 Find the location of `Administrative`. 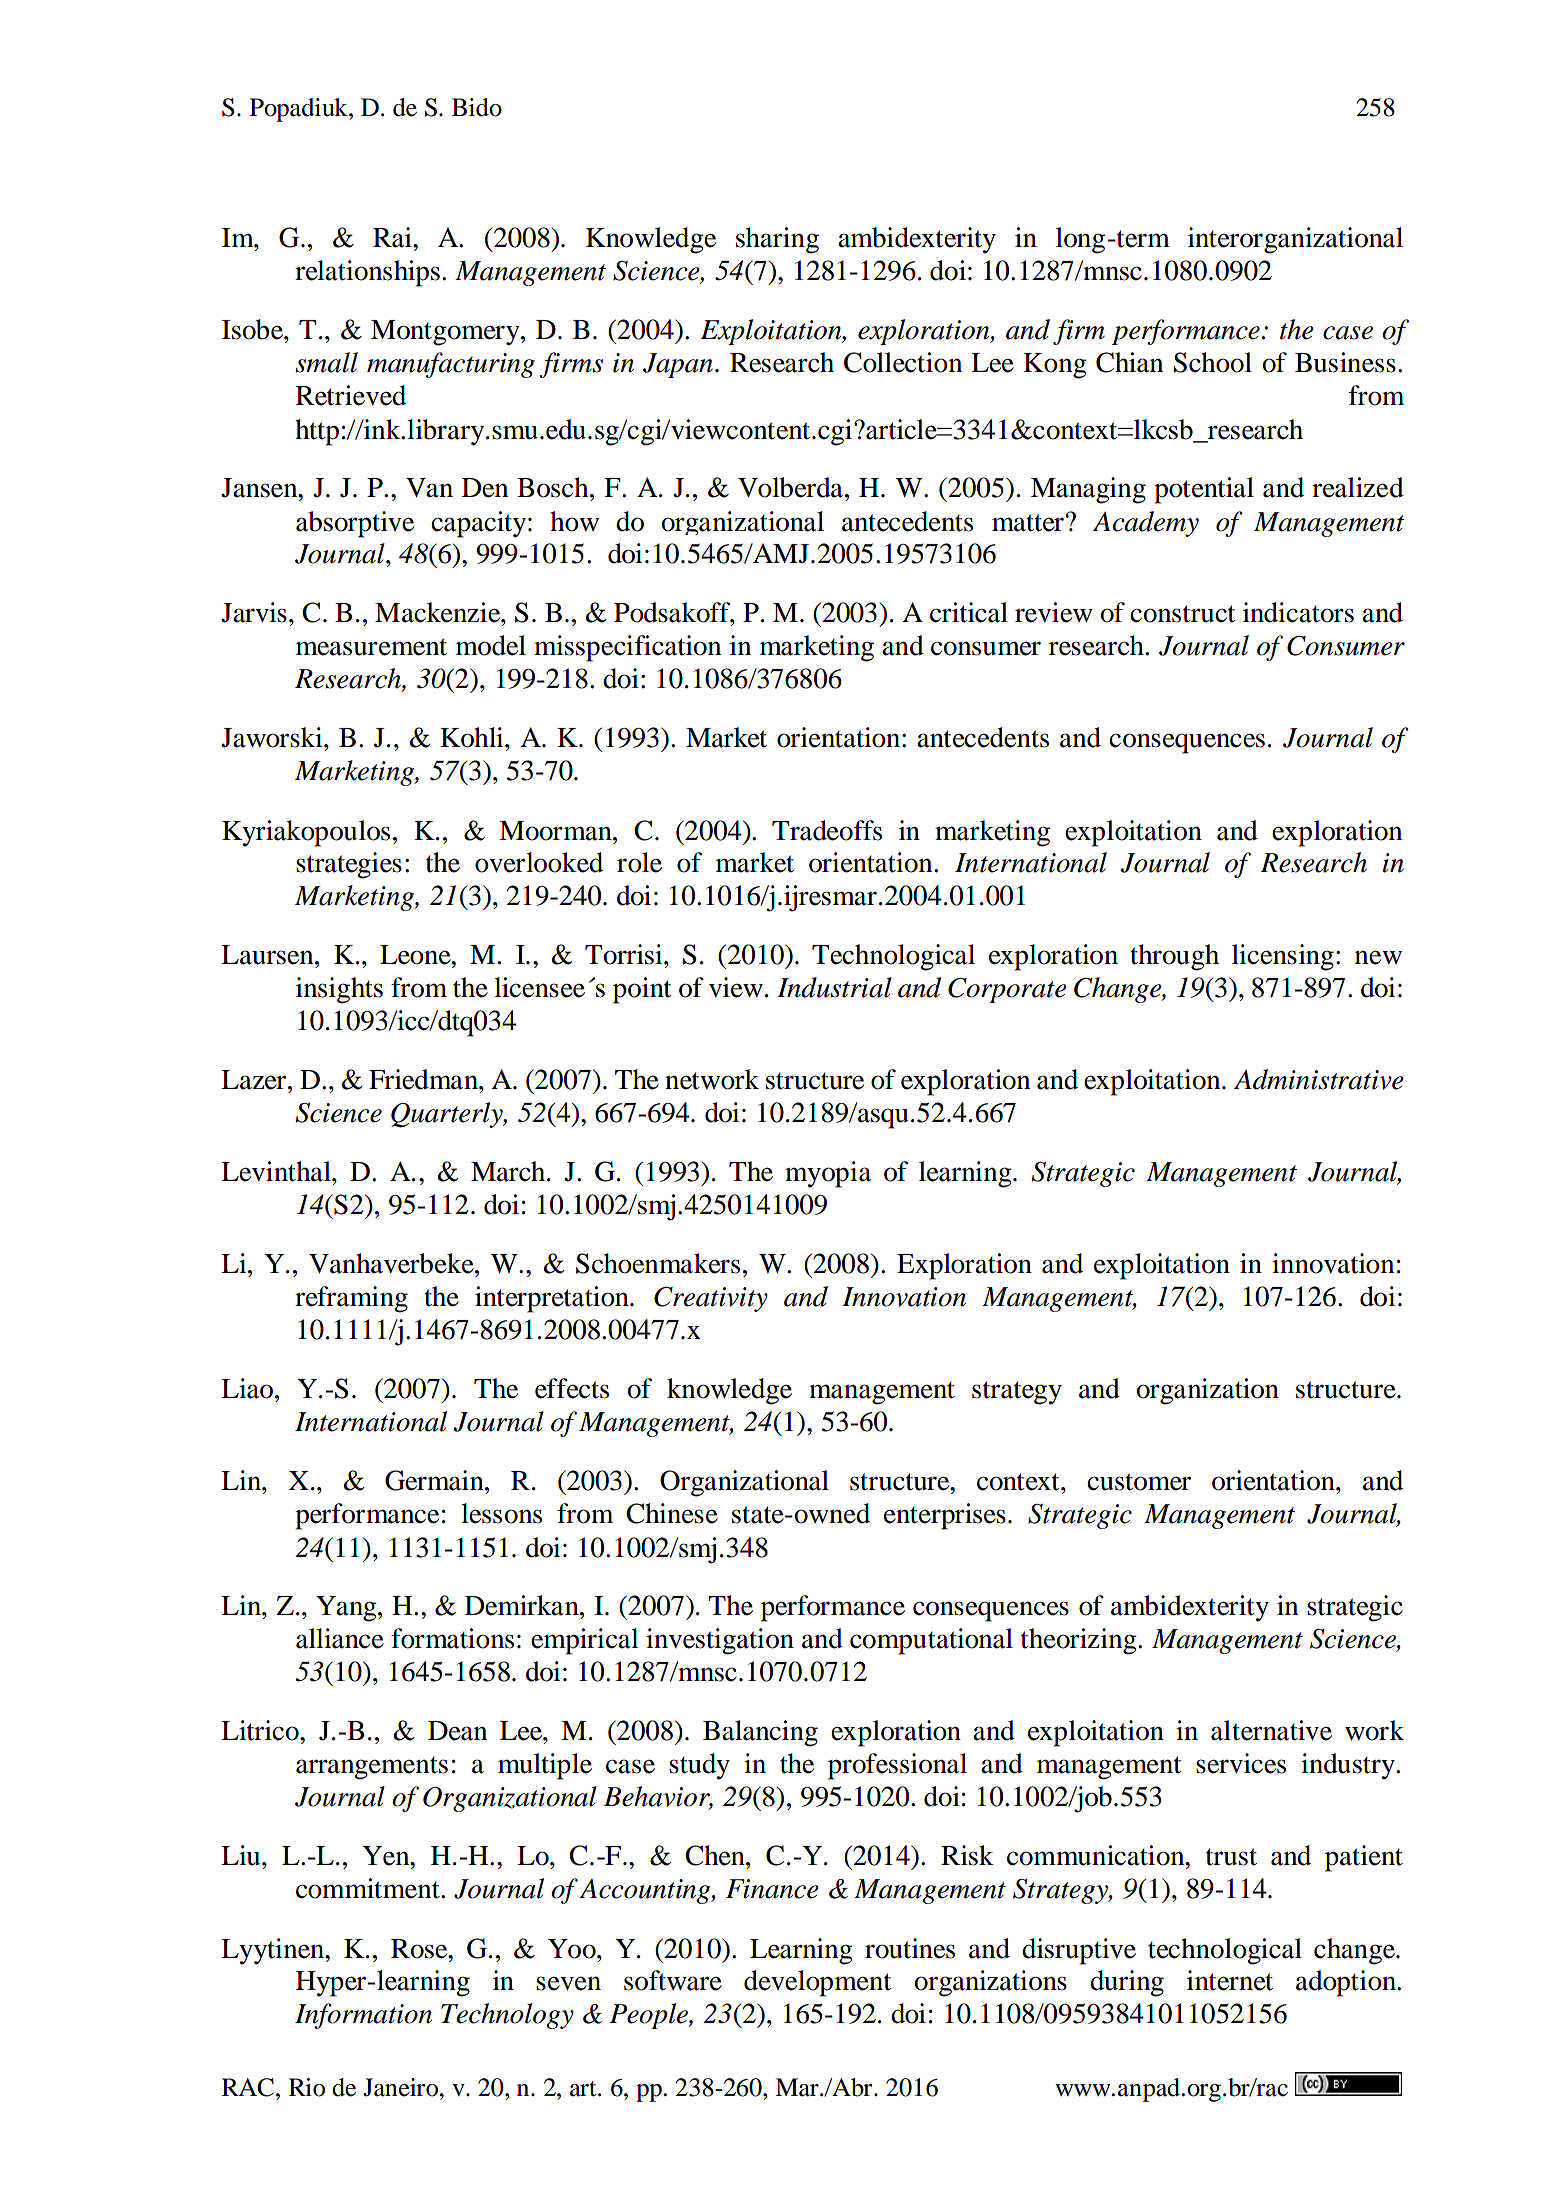

Administrative is located at coordinates (1319, 1079).
